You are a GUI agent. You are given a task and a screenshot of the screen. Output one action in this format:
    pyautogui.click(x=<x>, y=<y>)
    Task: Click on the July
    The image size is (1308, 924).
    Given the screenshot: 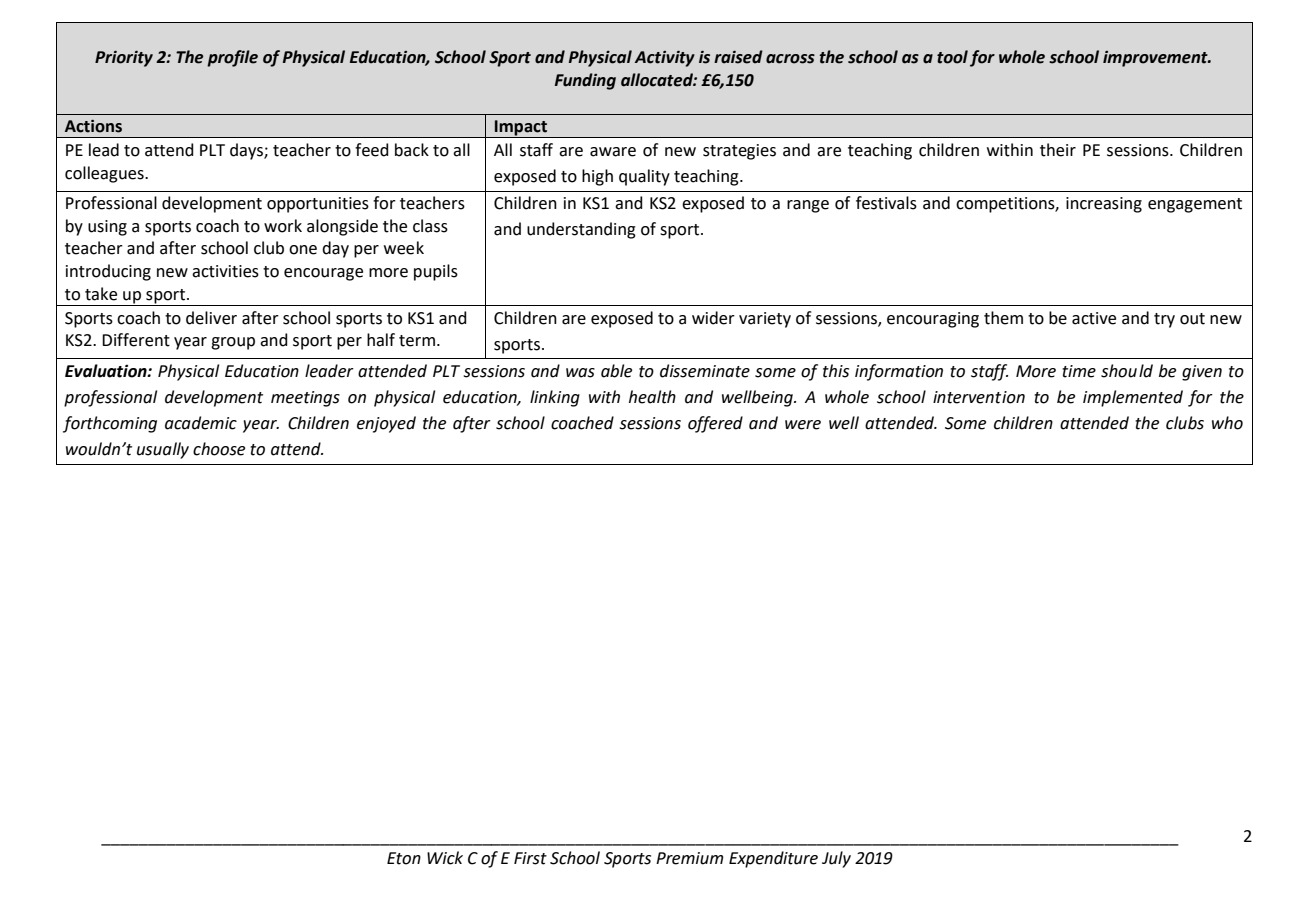 What is the action you would take?
    pyautogui.click(x=836, y=859)
